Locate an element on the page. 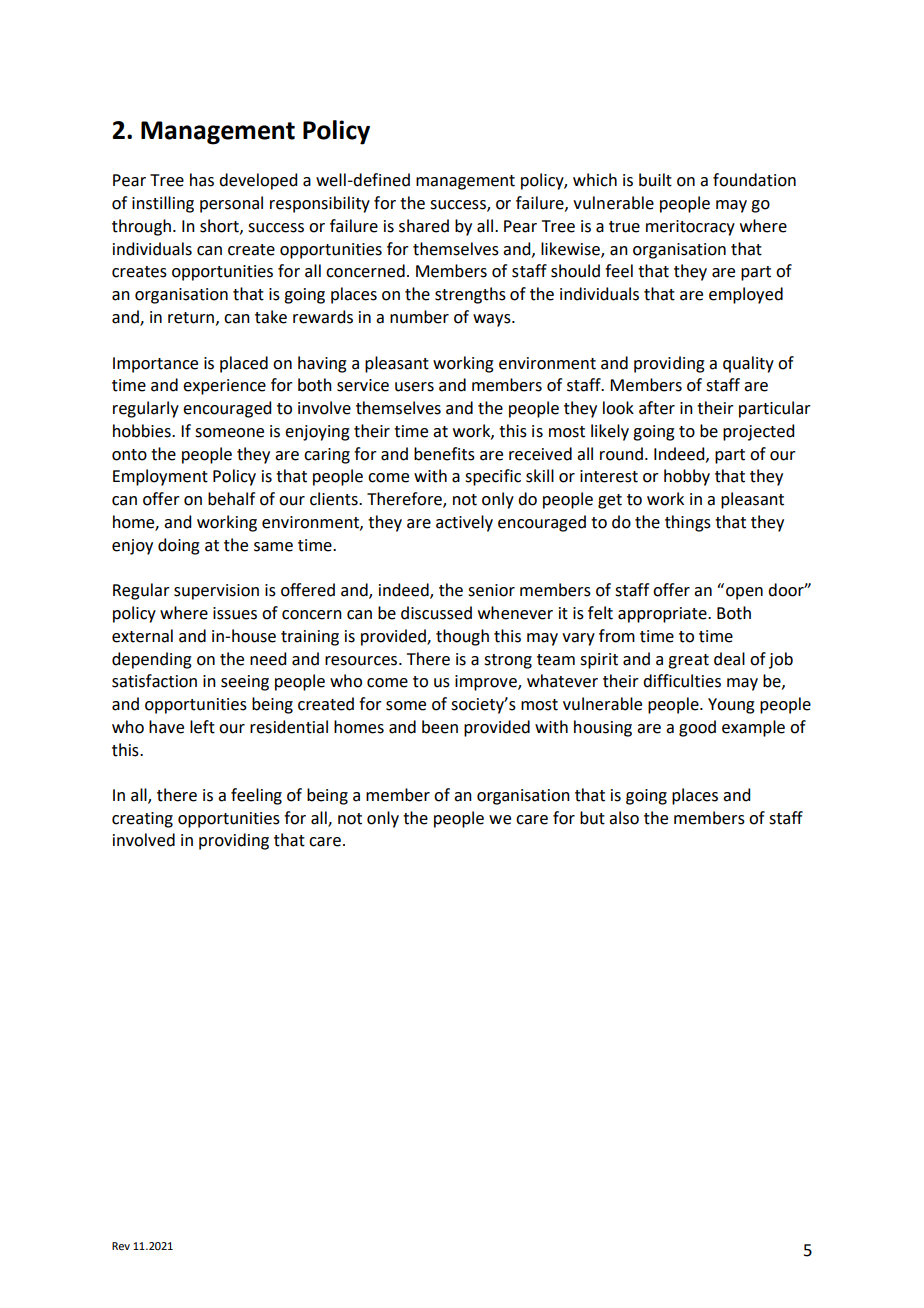 This page has height=1308, width=924. been is located at coordinates (440, 727).
